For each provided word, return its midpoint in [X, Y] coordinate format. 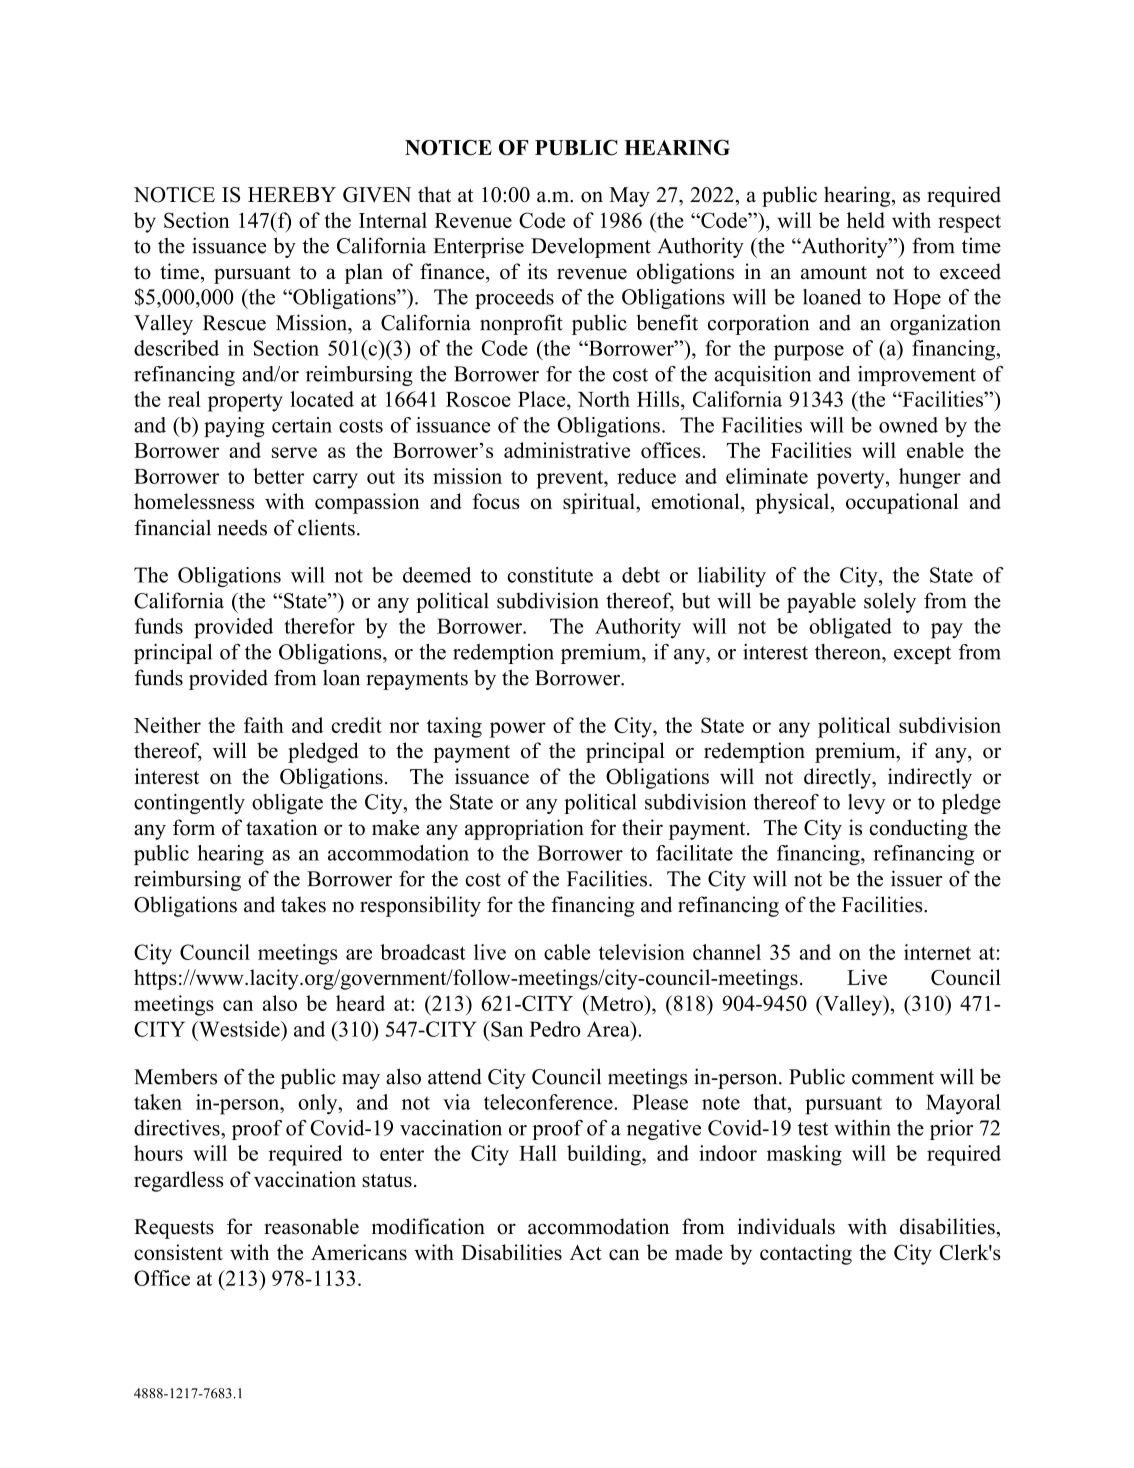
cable [567, 952]
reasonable [311, 1226]
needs [242, 527]
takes [303, 904]
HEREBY [292, 194]
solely [890, 602]
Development [591, 247]
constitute [550, 575]
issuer [916, 878]
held [866, 220]
